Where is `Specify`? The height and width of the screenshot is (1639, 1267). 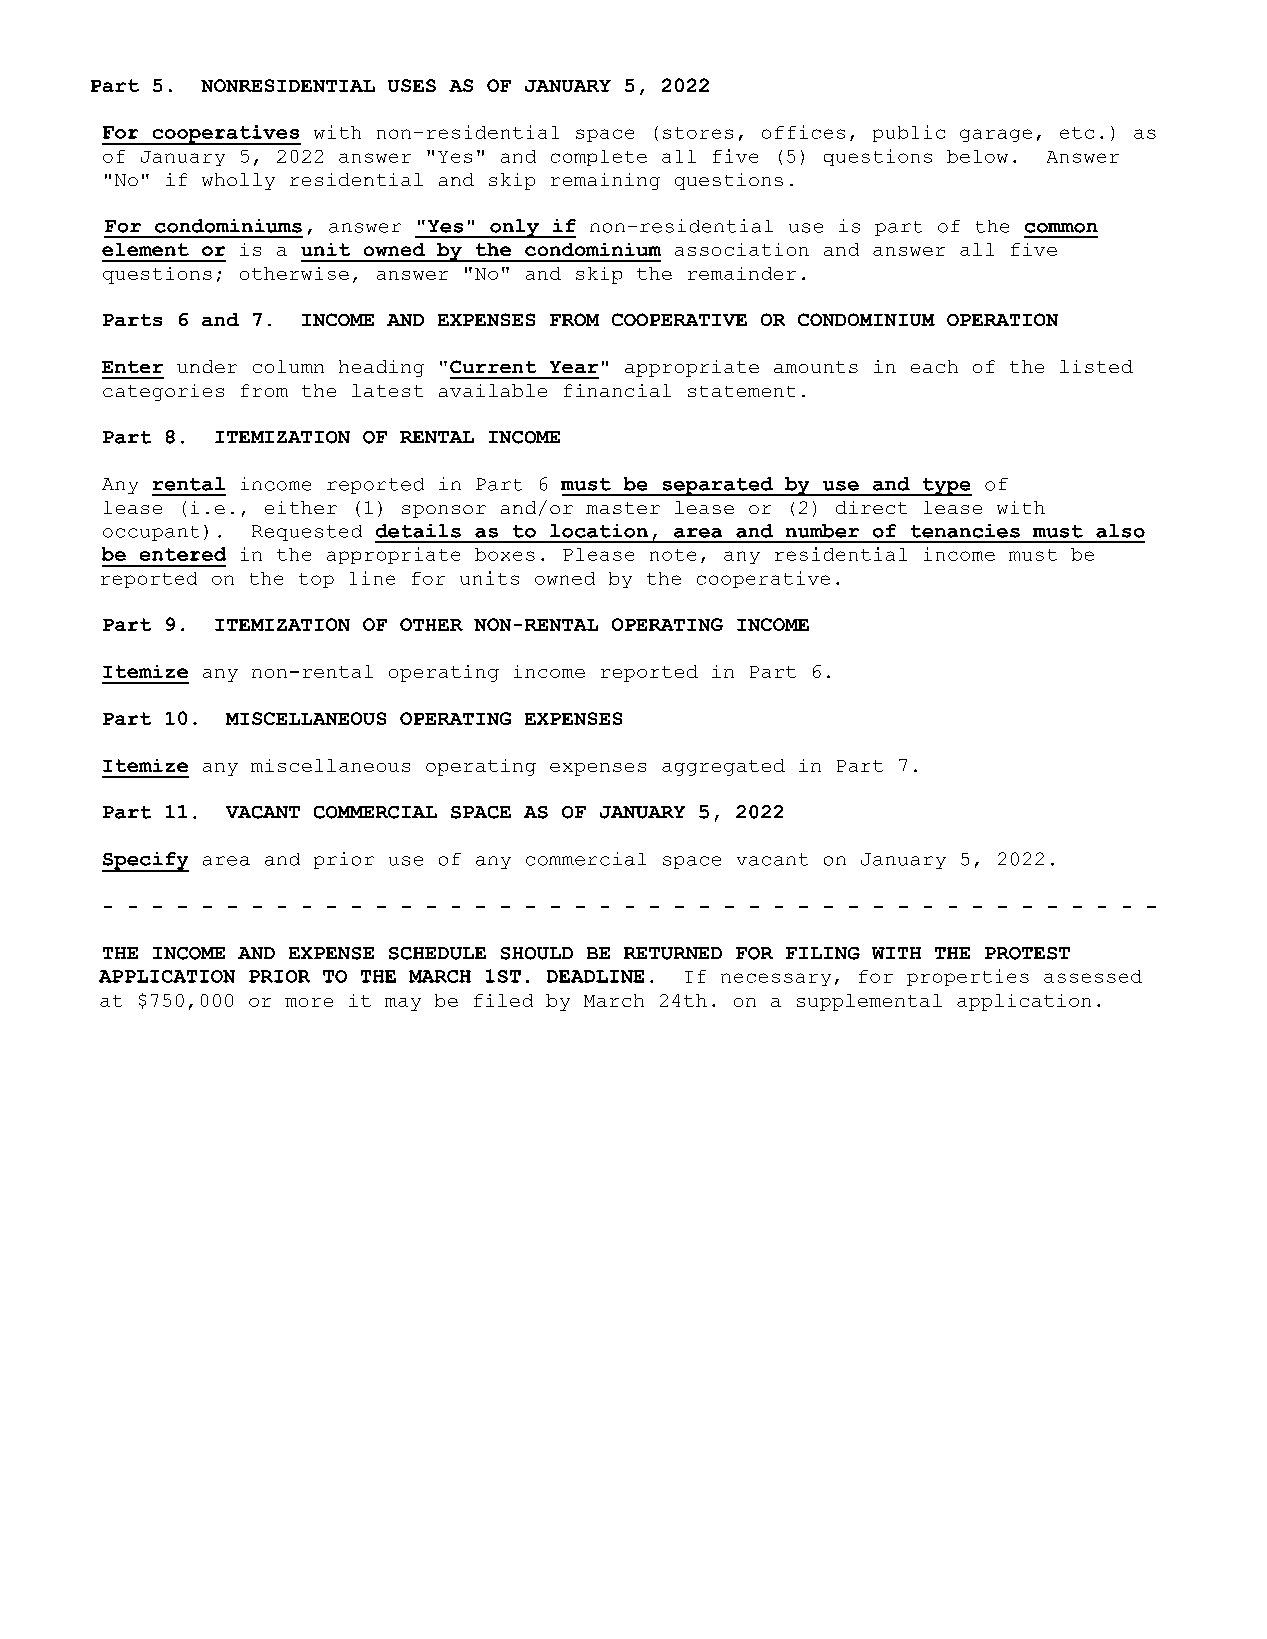 Specify is located at coordinates (145, 862).
